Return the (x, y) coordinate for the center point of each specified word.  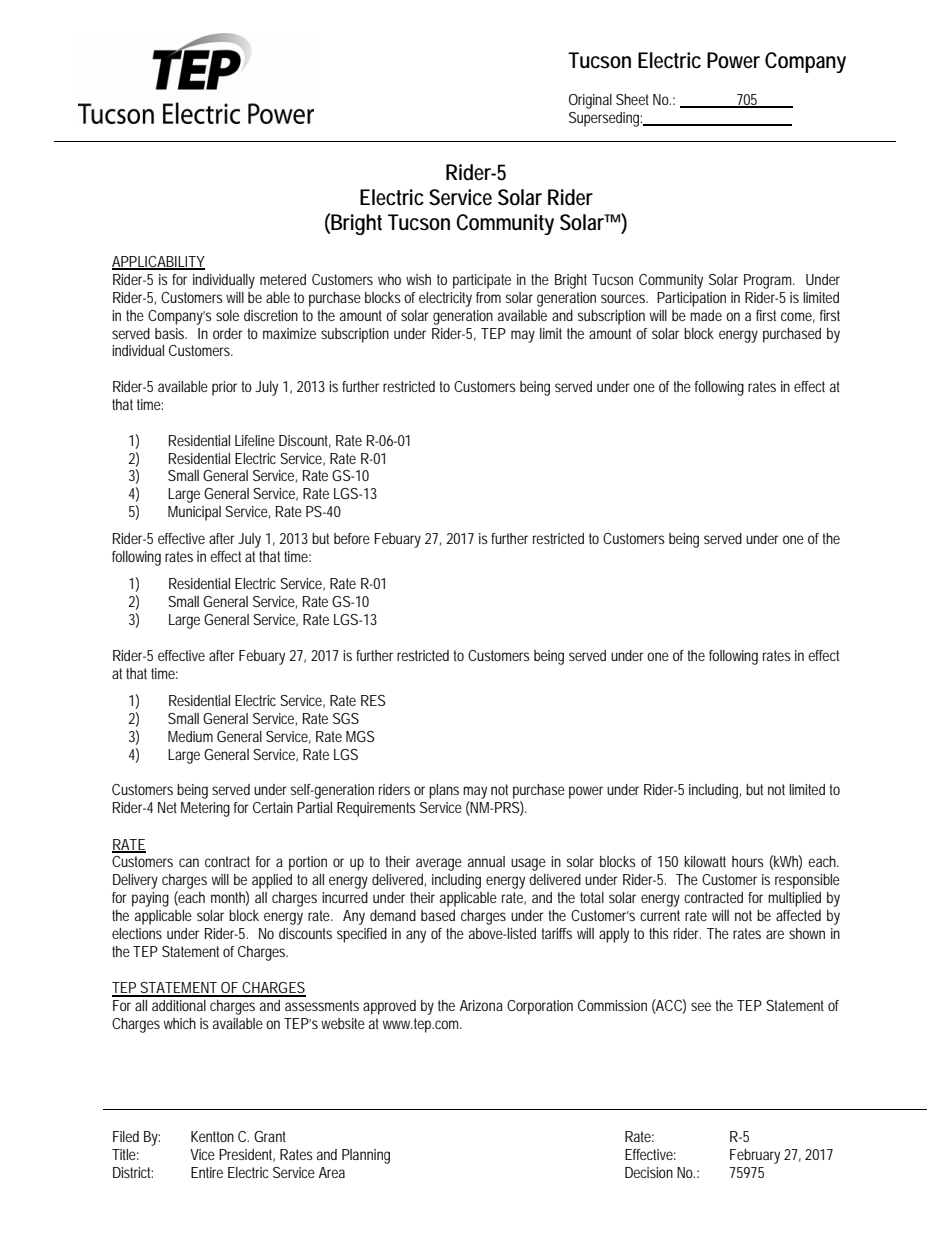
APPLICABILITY (158, 263)
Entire (207, 1172)
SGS (346, 718)
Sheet (632, 99)
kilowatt (705, 861)
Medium (190, 736)
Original (590, 101)
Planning (366, 1156)
